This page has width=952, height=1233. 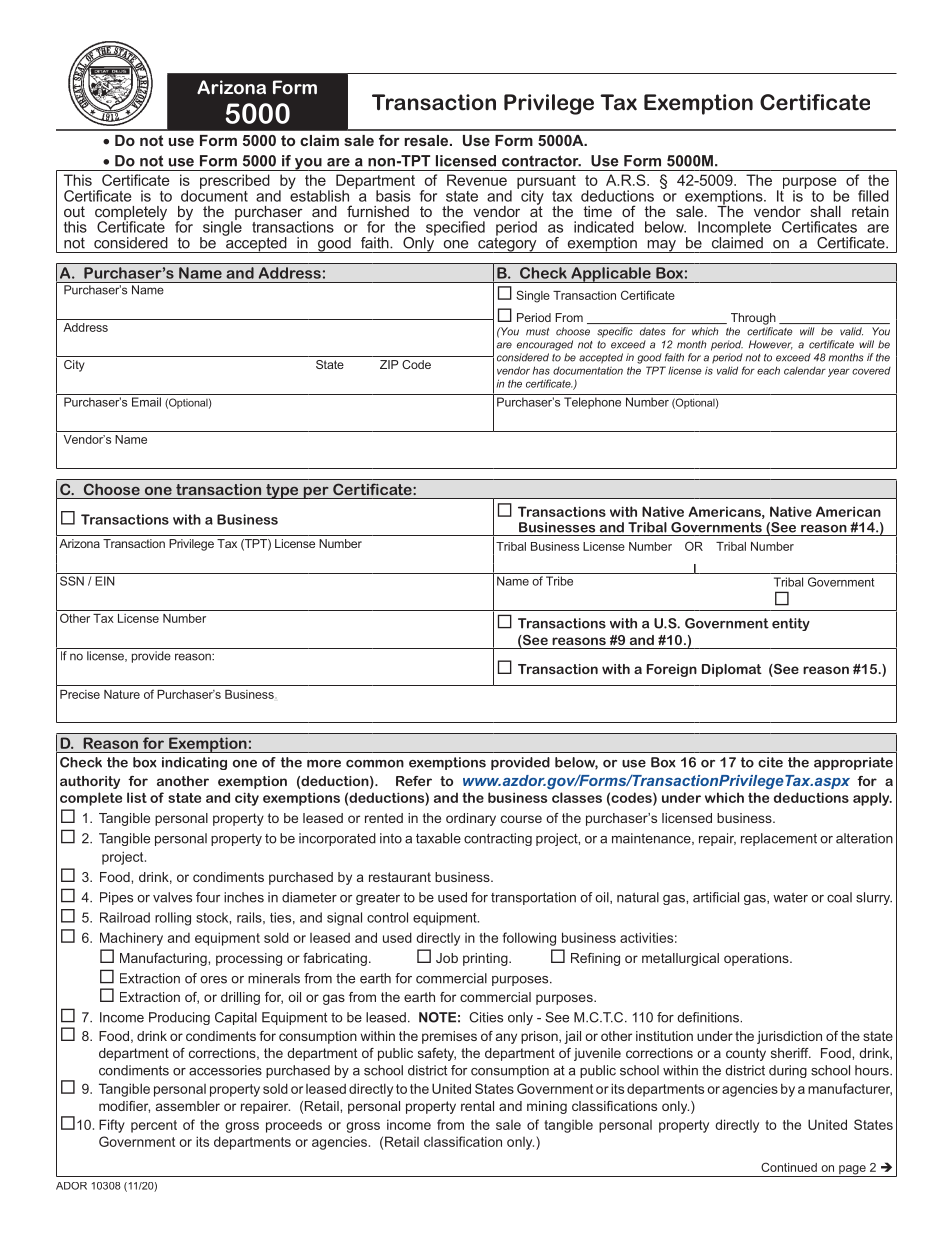 I want to click on out, so click(x=74, y=211).
